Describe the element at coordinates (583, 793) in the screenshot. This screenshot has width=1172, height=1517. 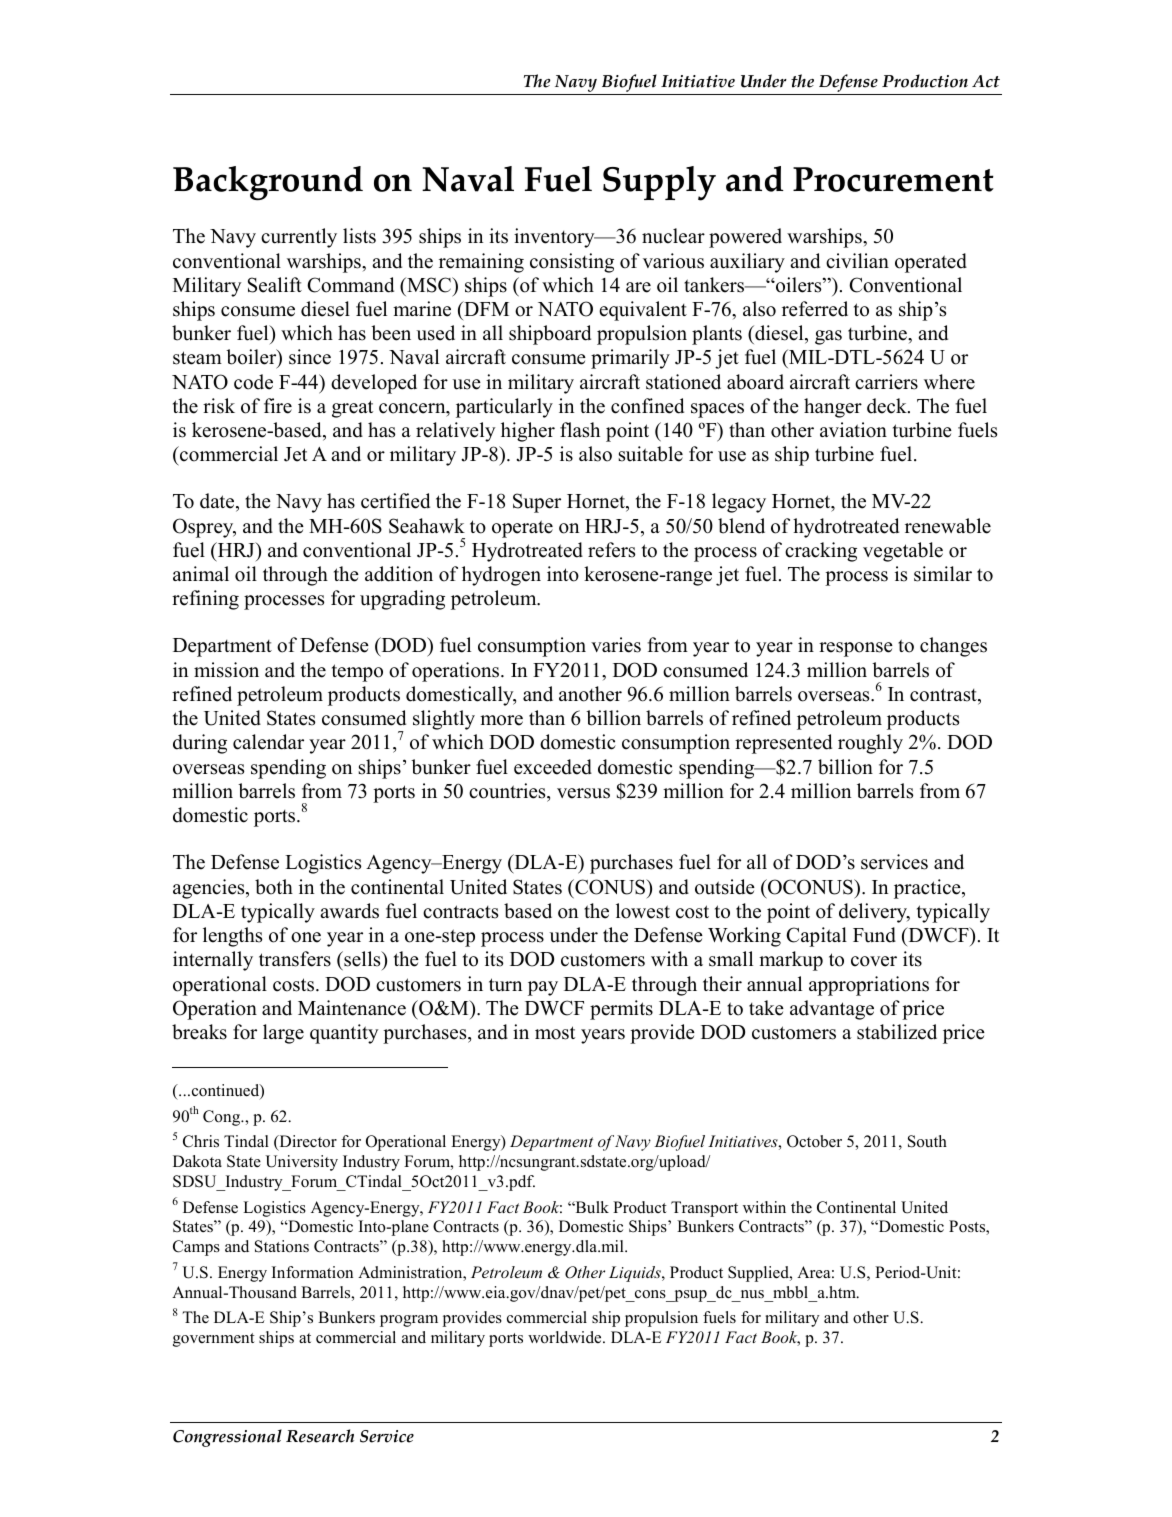
I see `versus` at that location.
